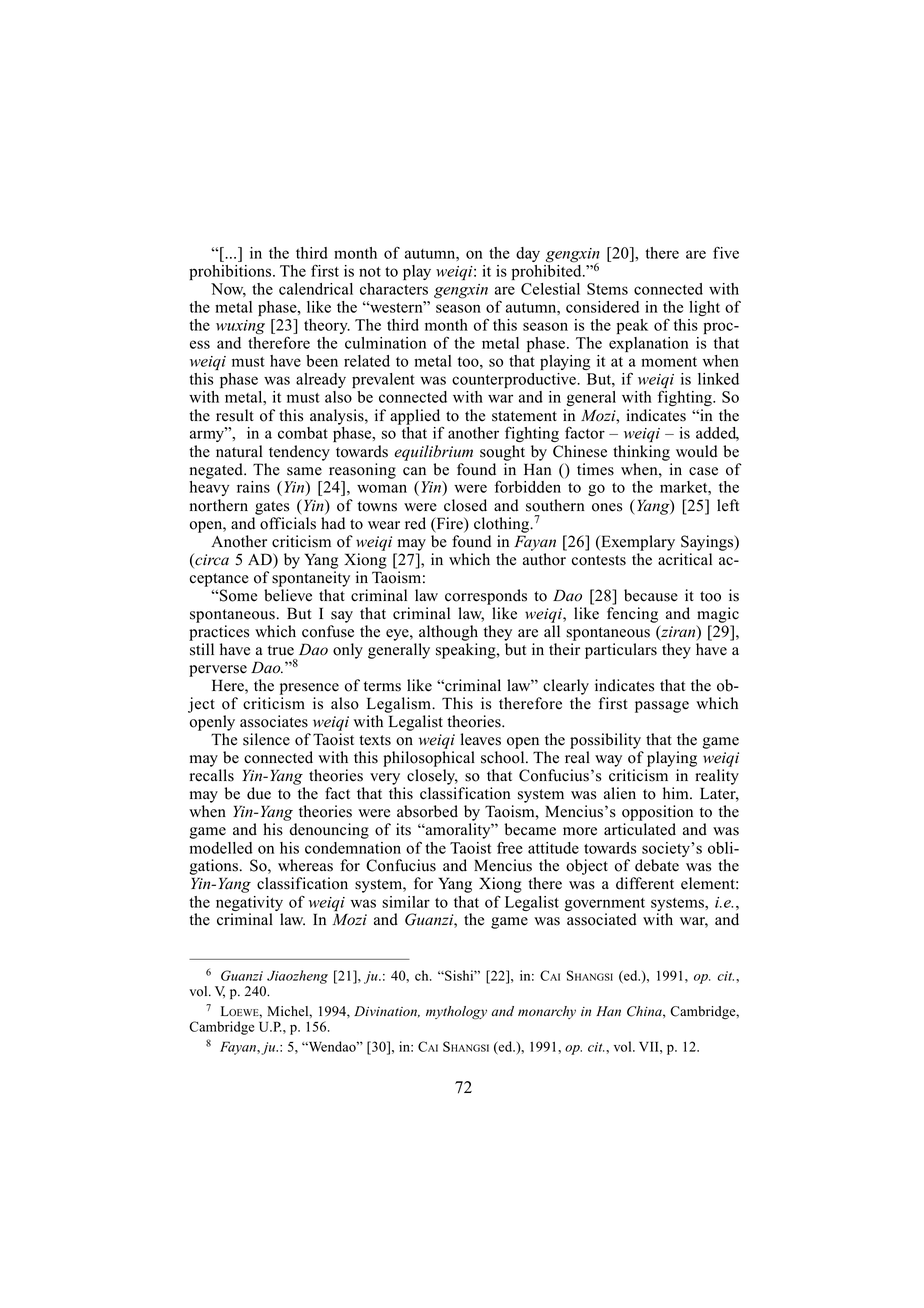  I want to click on equilibrium, so click(433, 453).
